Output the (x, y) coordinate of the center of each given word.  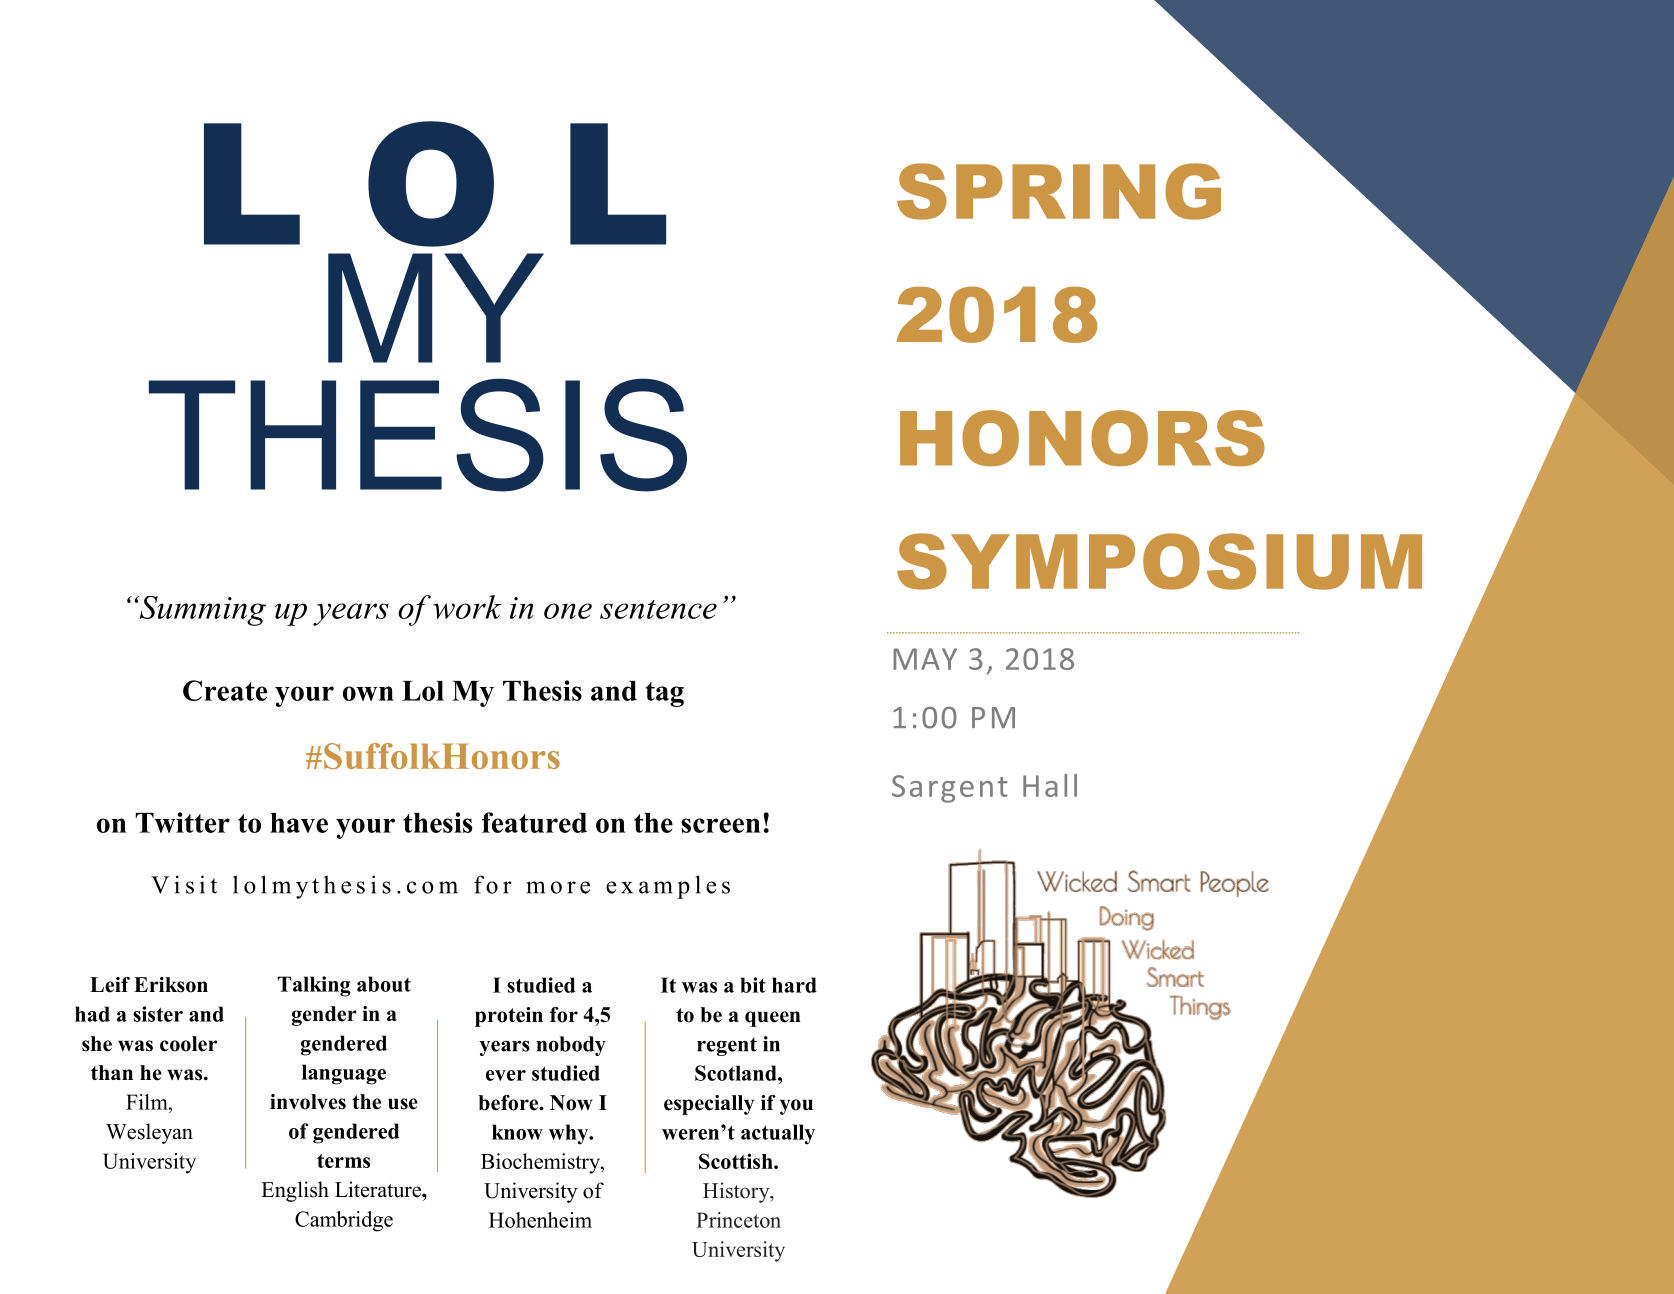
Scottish (737, 1161)
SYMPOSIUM (1159, 561)
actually (778, 1134)
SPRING (1059, 191)
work (467, 607)
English (295, 1191)
